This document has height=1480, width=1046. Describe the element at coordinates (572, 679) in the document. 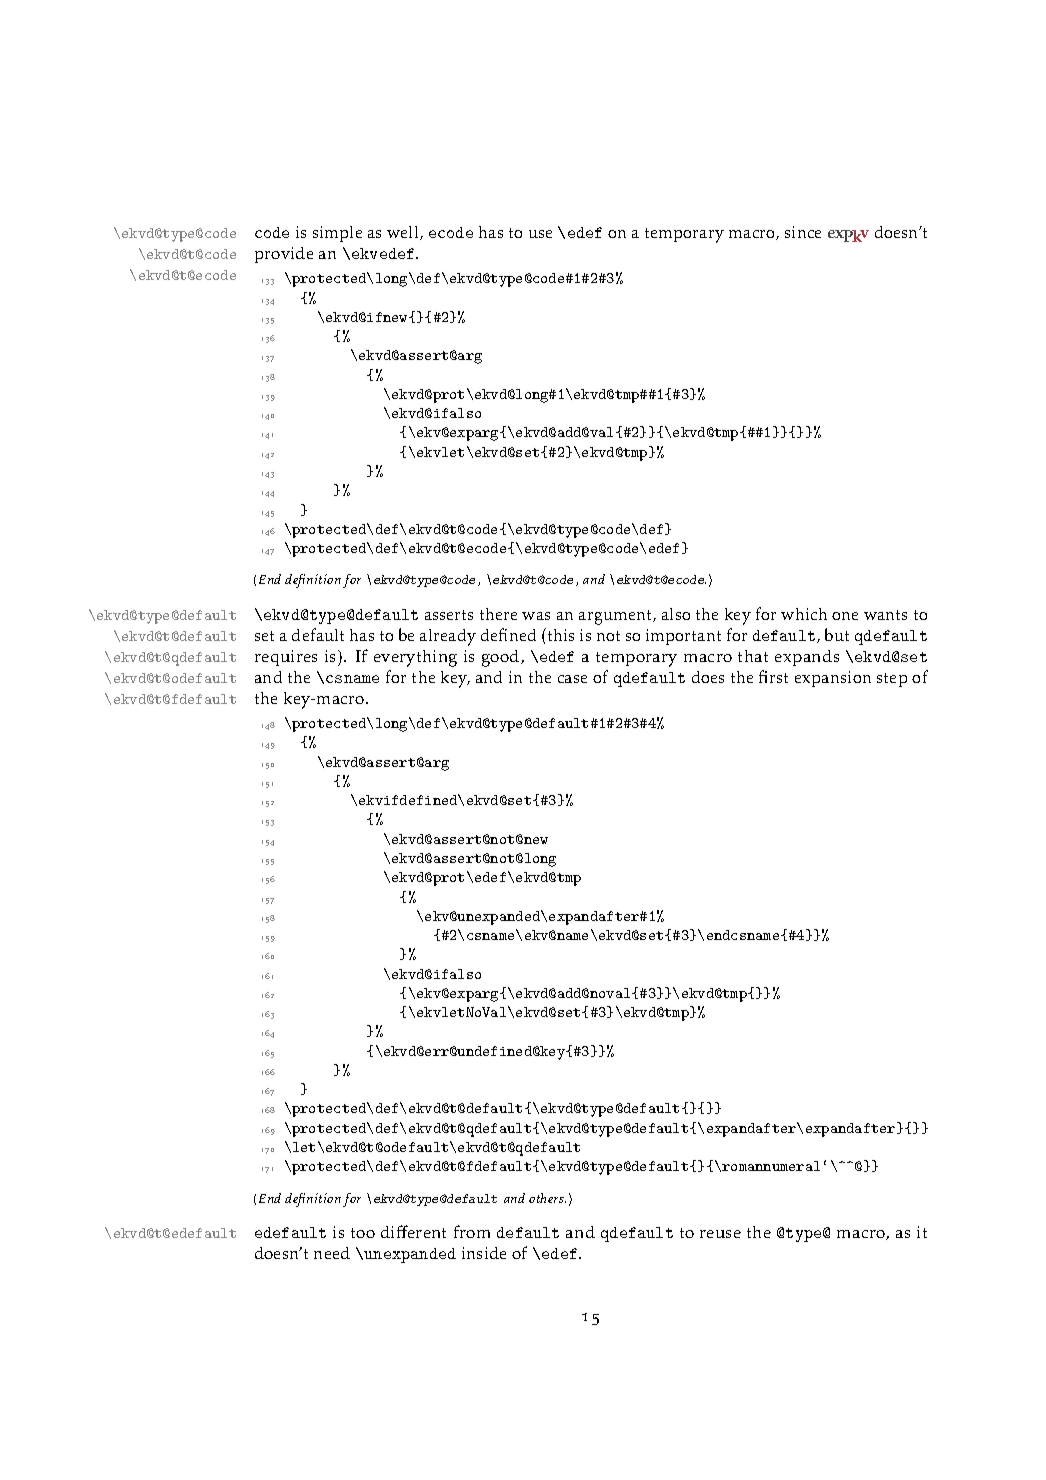

I see `case` at that location.
